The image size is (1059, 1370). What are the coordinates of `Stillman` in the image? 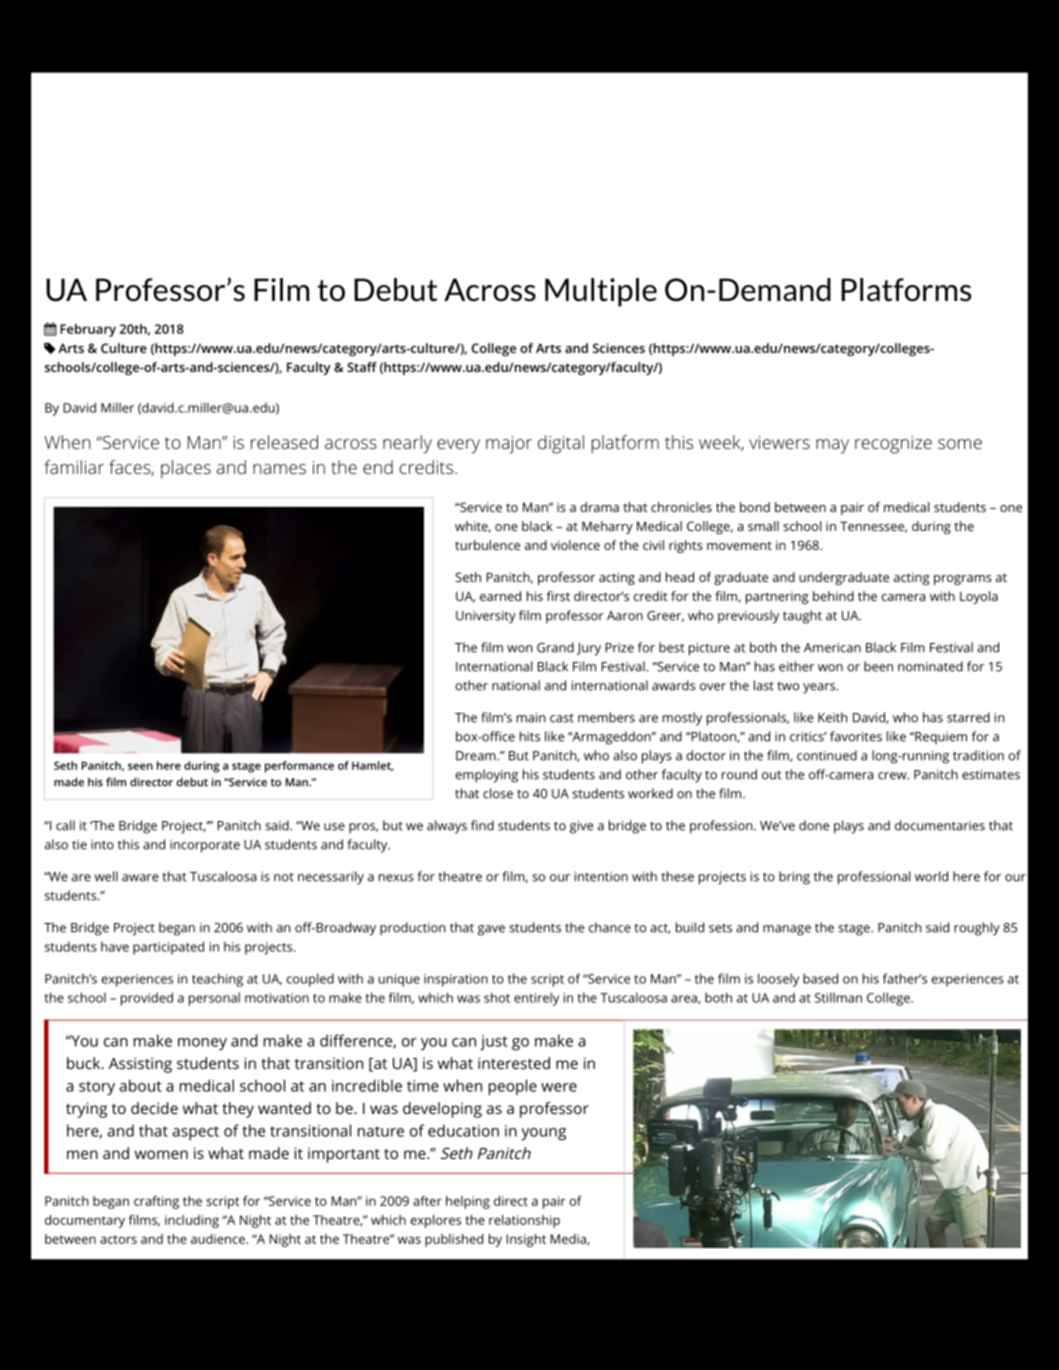 It's located at (838, 997).
